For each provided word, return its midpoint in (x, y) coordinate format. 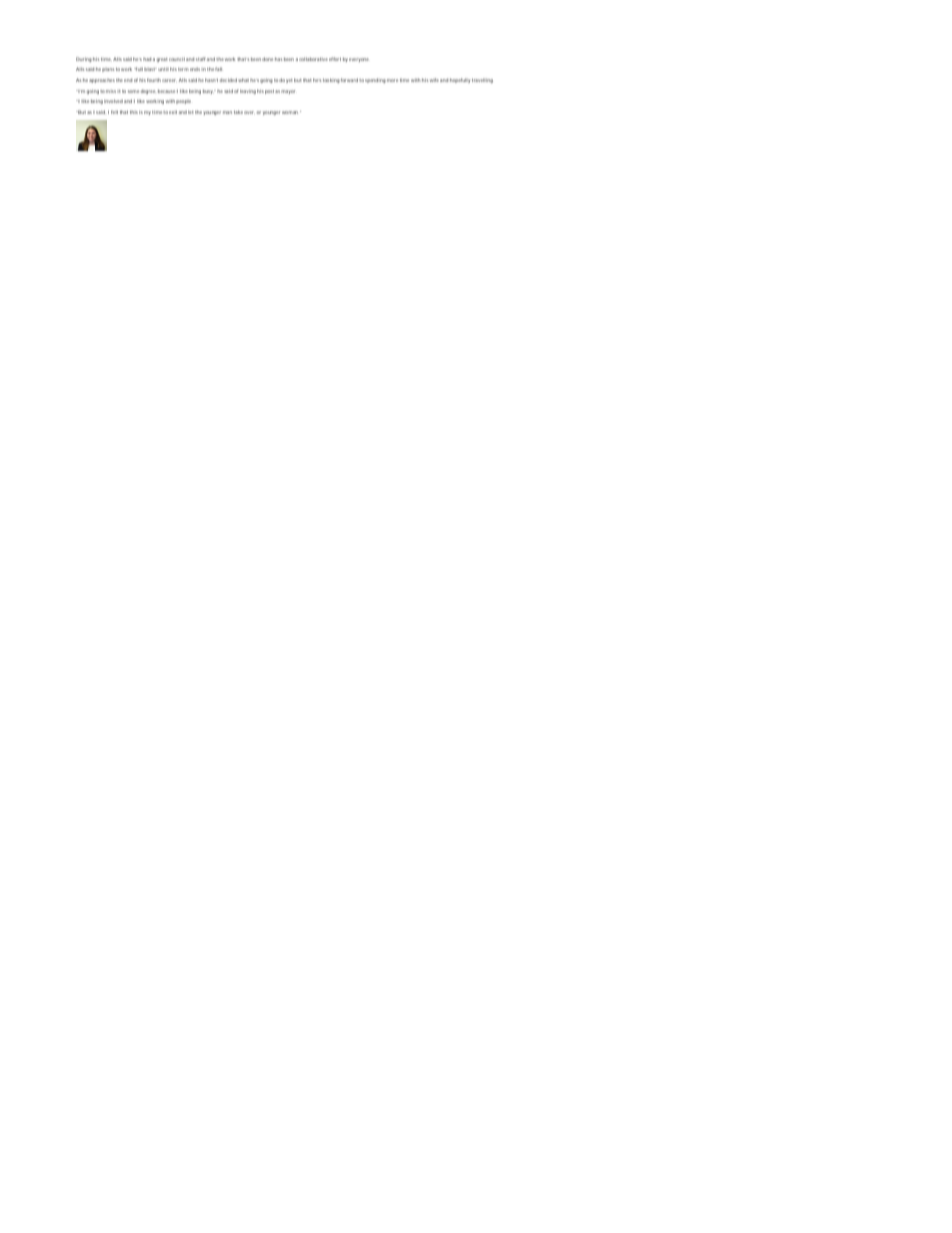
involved (113, 101)
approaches (102, 81)
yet (289, 81)
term (183, 69)
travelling (482, 81)
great (162, 60)
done (267, 59)
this (134, 112)
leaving (248, 92)
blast (150, 69)
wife (434, 80)
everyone (359, 60)
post (270, 92)
